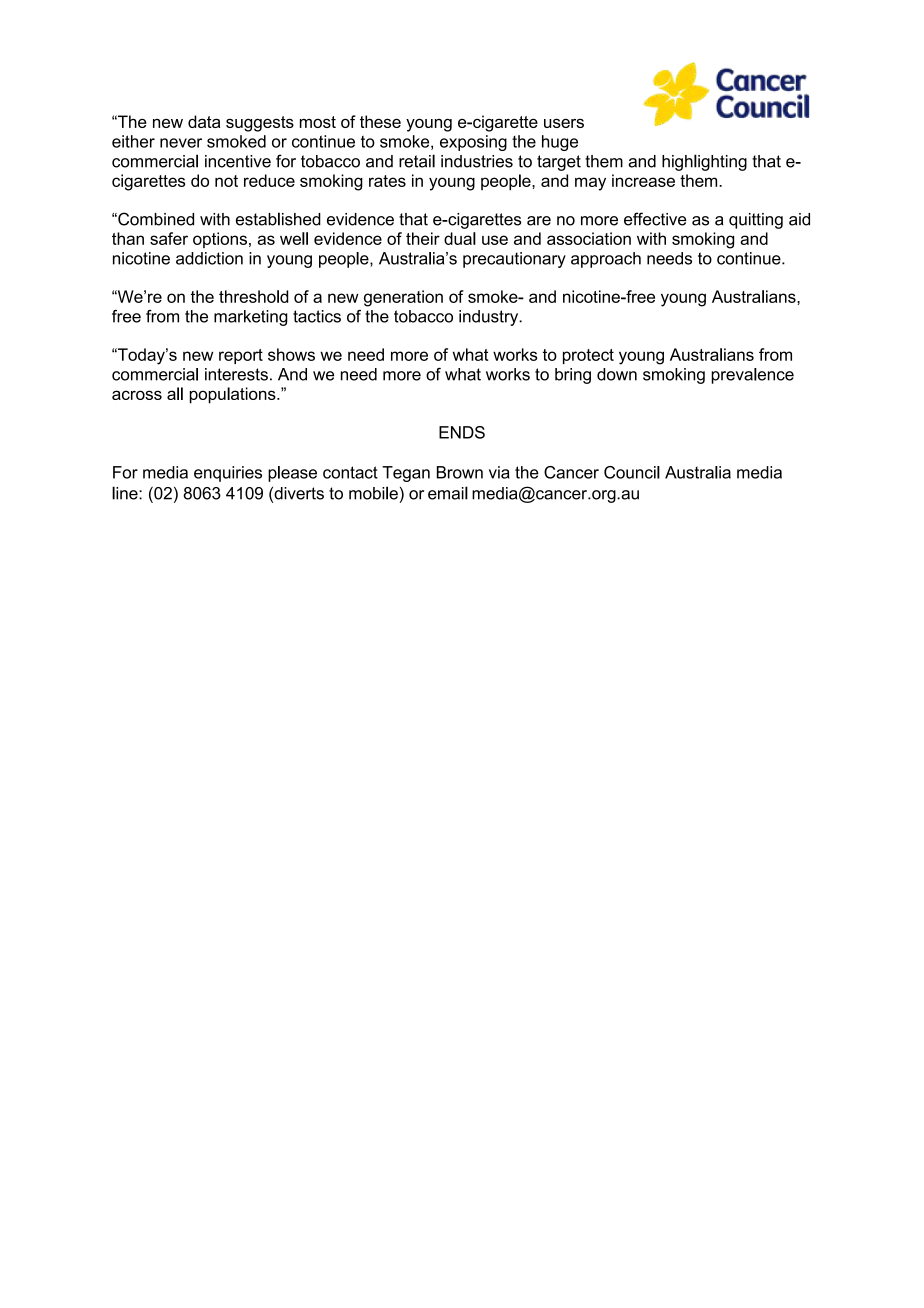  Describe the element at coordinates (573, 376) in the page. I see `bring` at that location.
